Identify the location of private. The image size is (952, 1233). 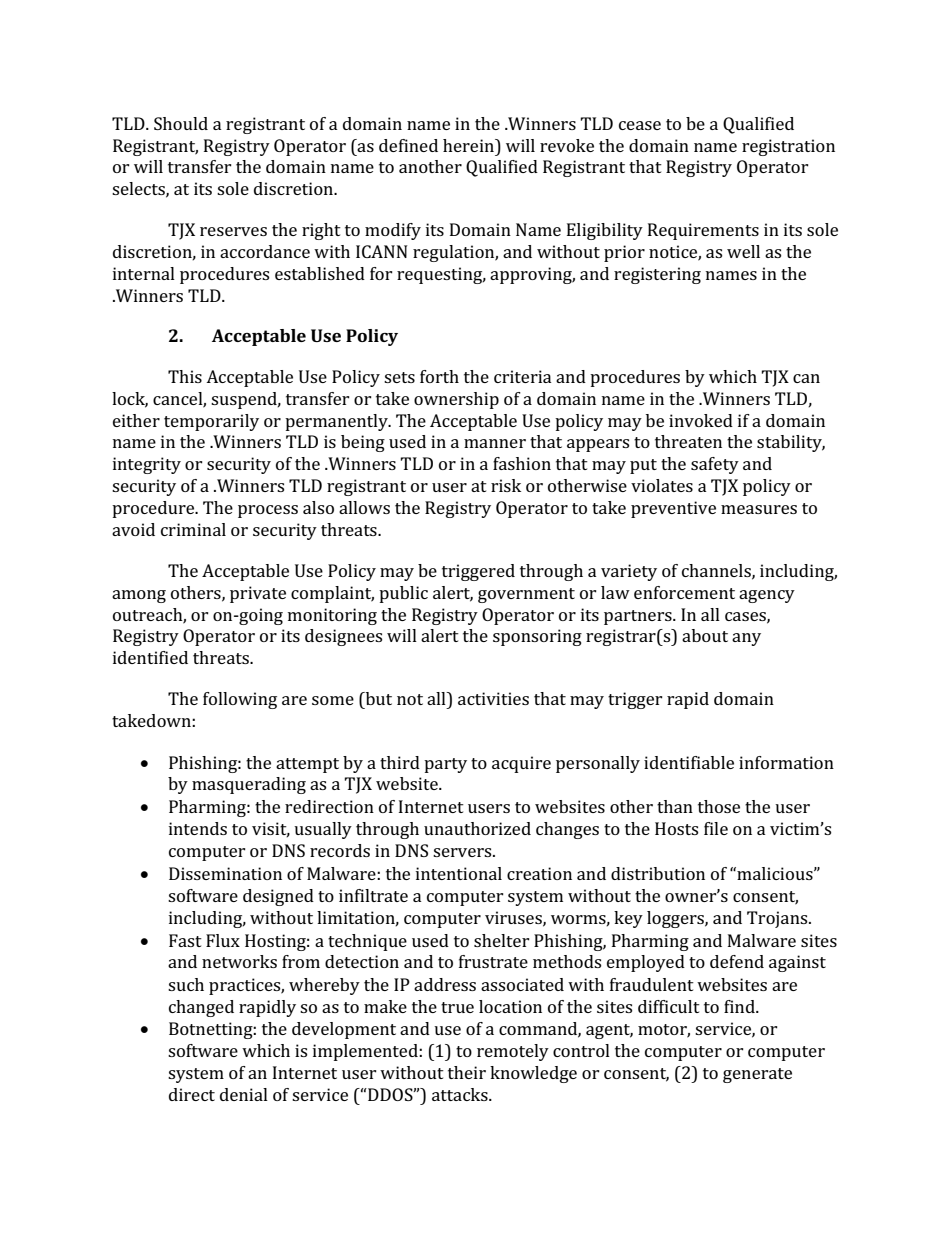
(258, 594).
